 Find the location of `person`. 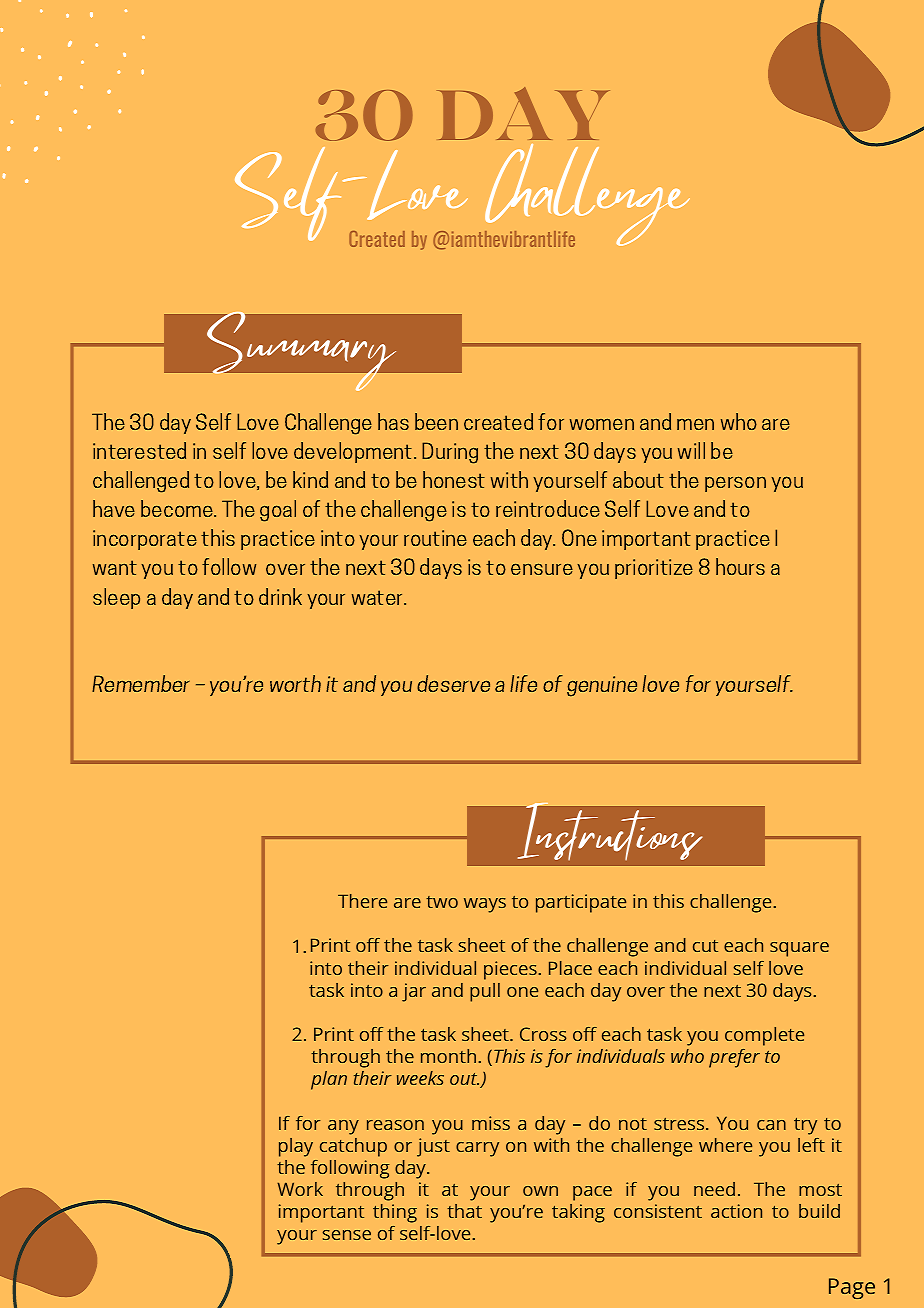

person is located at coordinates (735, 484).
